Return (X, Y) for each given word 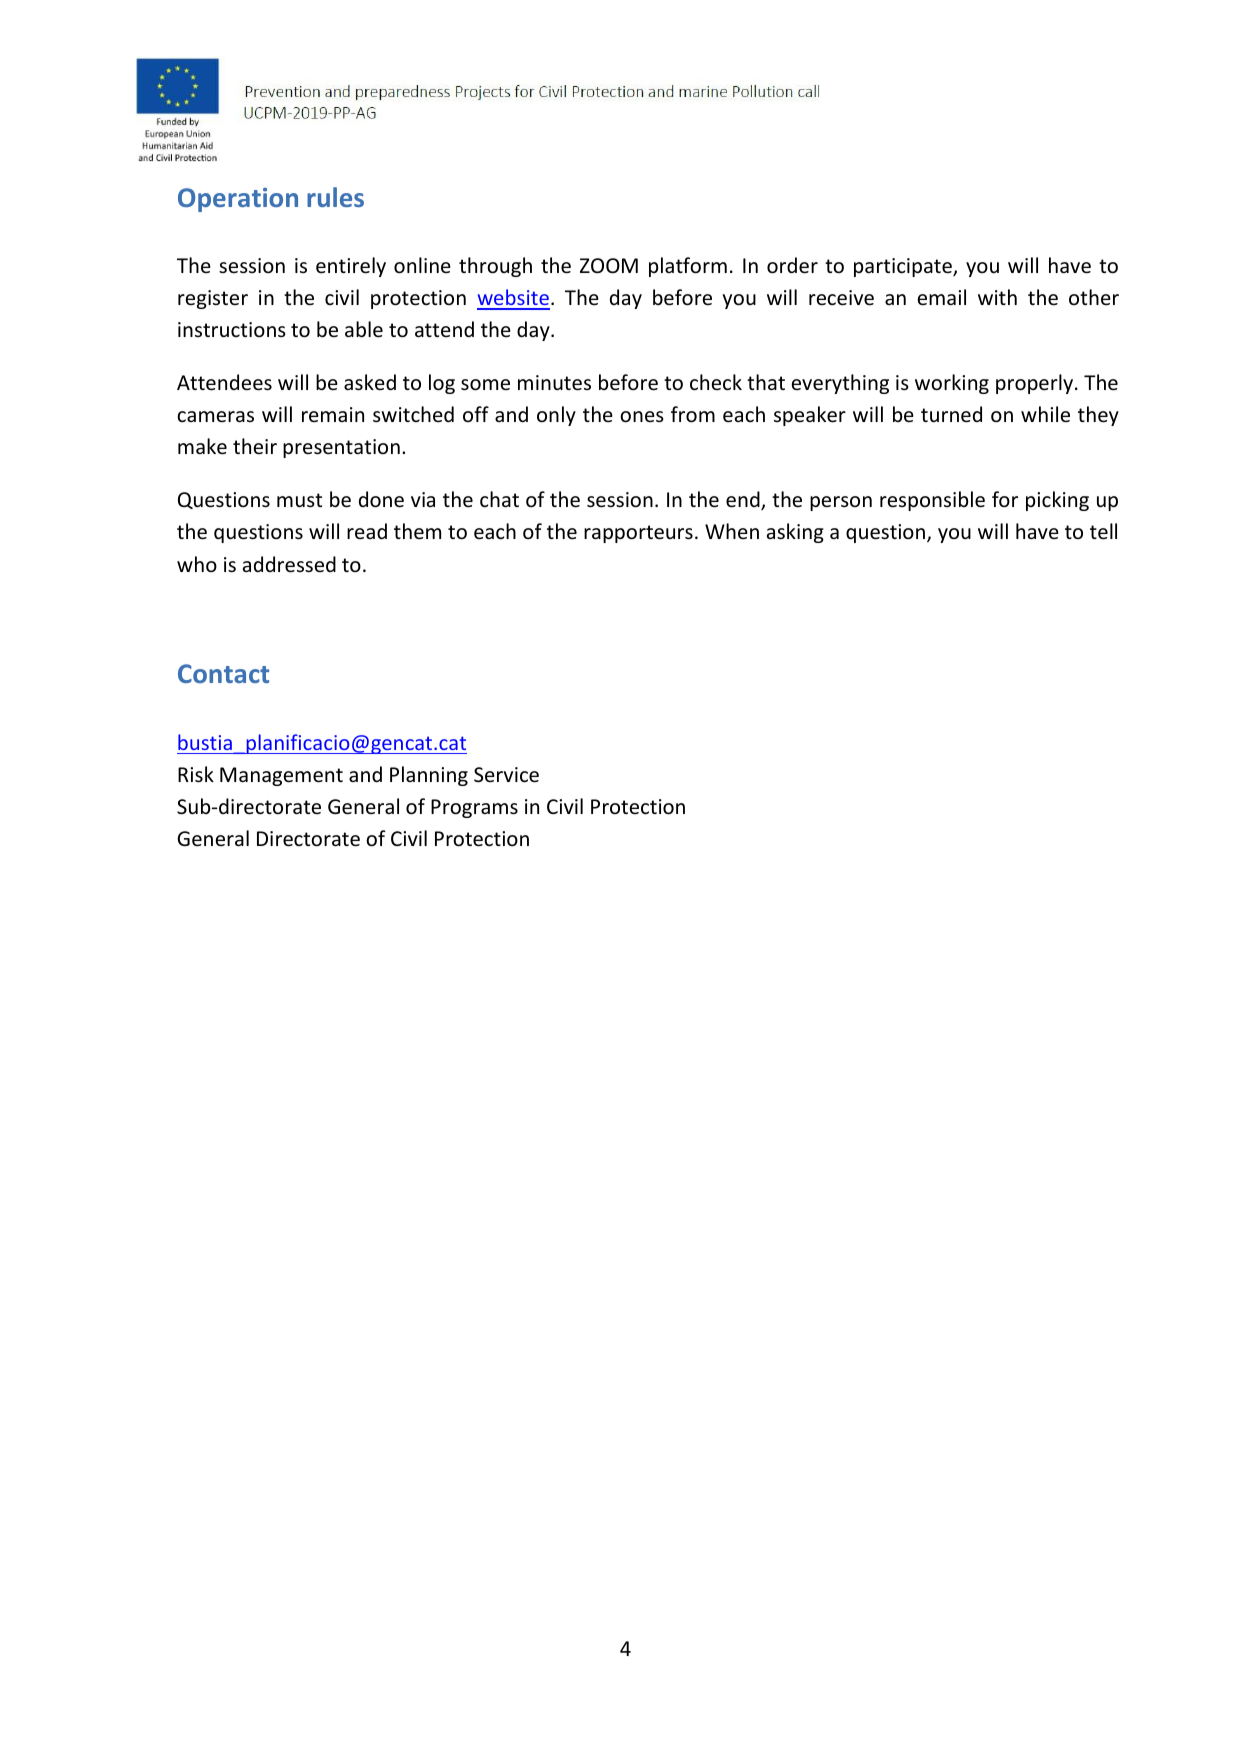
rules (335, 197)
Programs (474, 808)
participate (904, 267)
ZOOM (609, 266)
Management (281, 776)
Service (506, 775)
